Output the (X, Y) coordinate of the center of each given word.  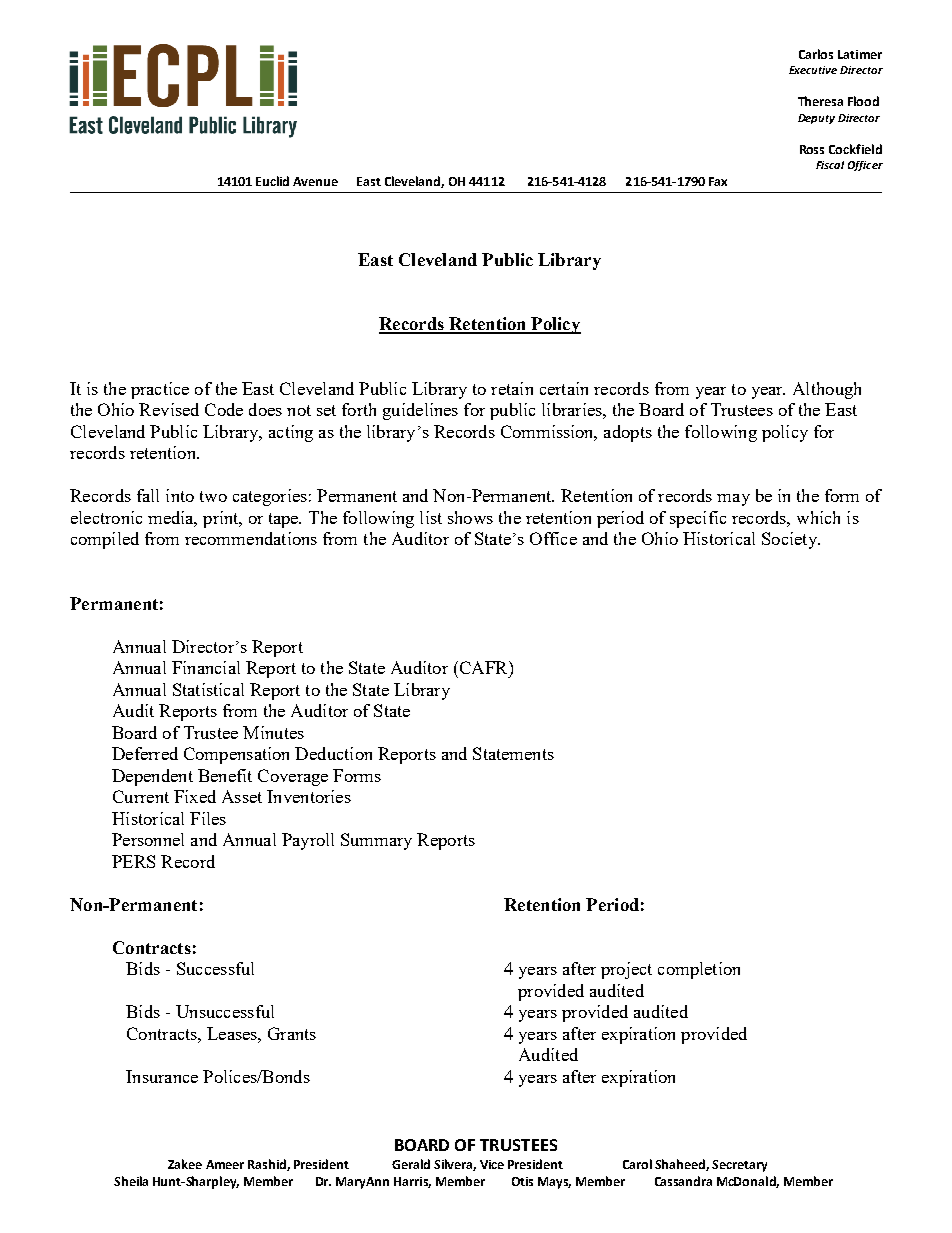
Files (208, 818)
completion (699, 970)
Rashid (268, 1165)
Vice (492, 1164)
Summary (376, 841)
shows (470, 517)
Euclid (272, 181)
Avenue (315, 181)
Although (827, 390)
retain (512, 388)
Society (790, 540)
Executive (813, 70)
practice (160, 390)
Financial (206, 667)
